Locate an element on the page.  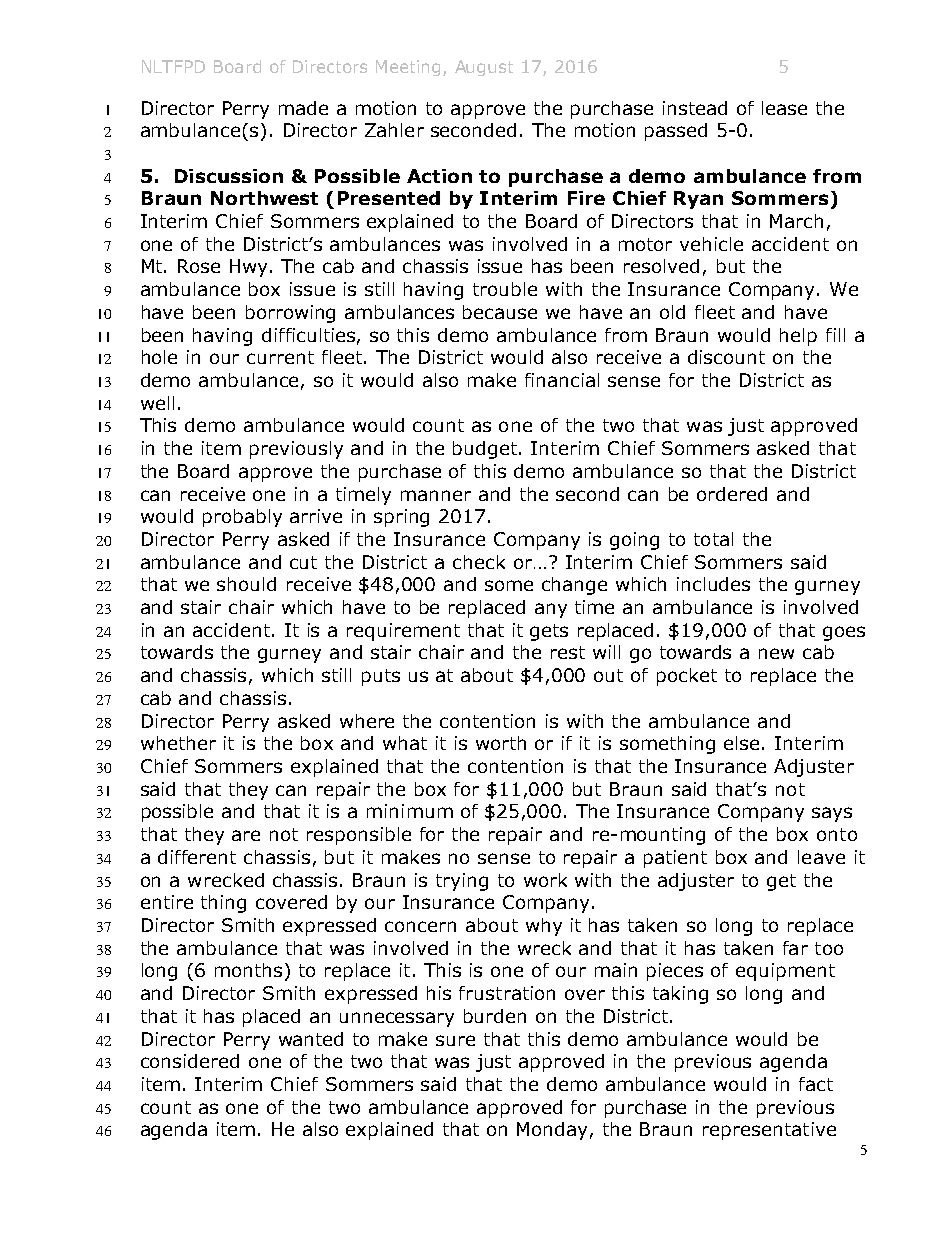
well is located at coordinates (157, 403).
